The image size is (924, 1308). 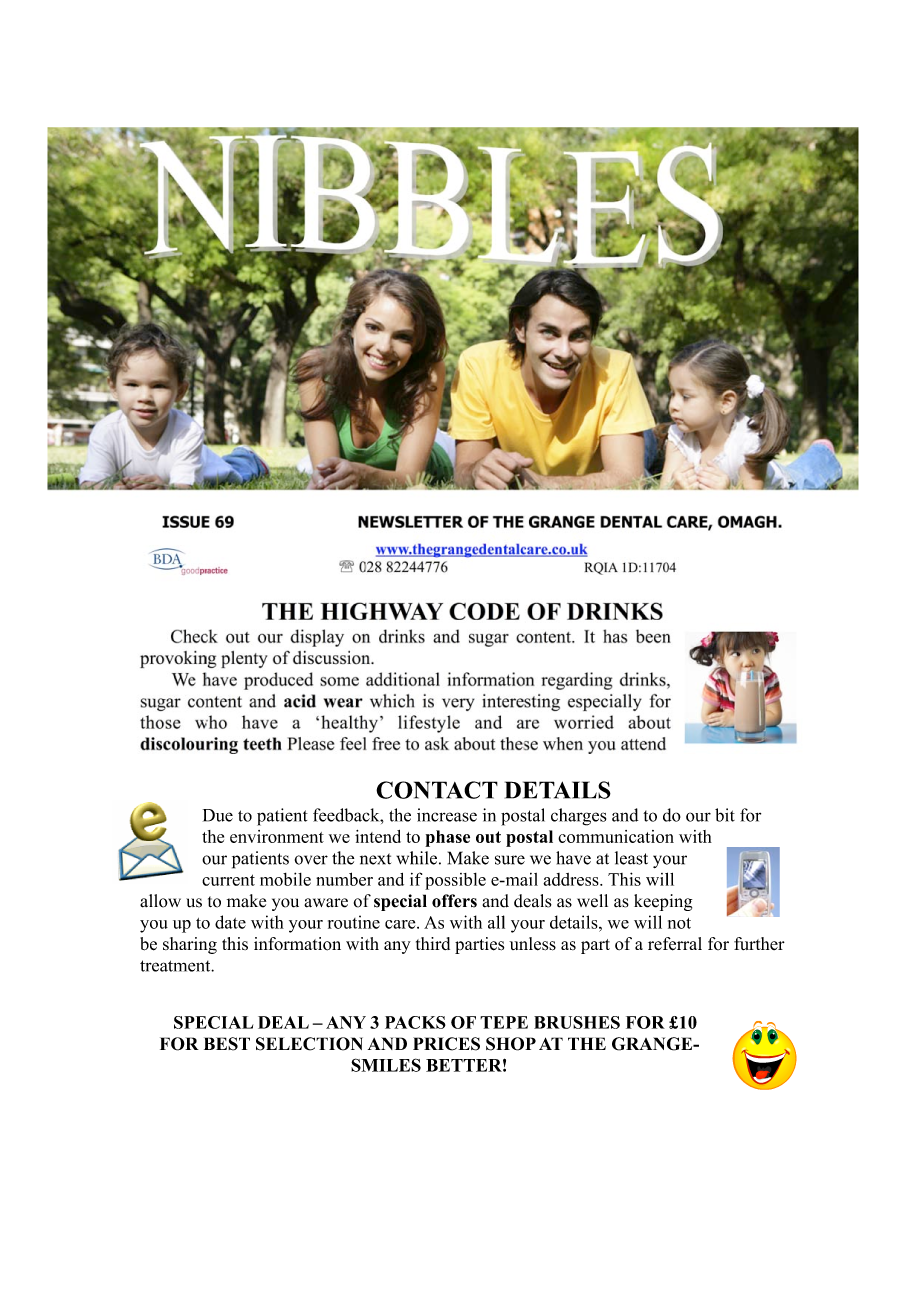 I want to click on CONTACT, so click(x=437, y=790).
